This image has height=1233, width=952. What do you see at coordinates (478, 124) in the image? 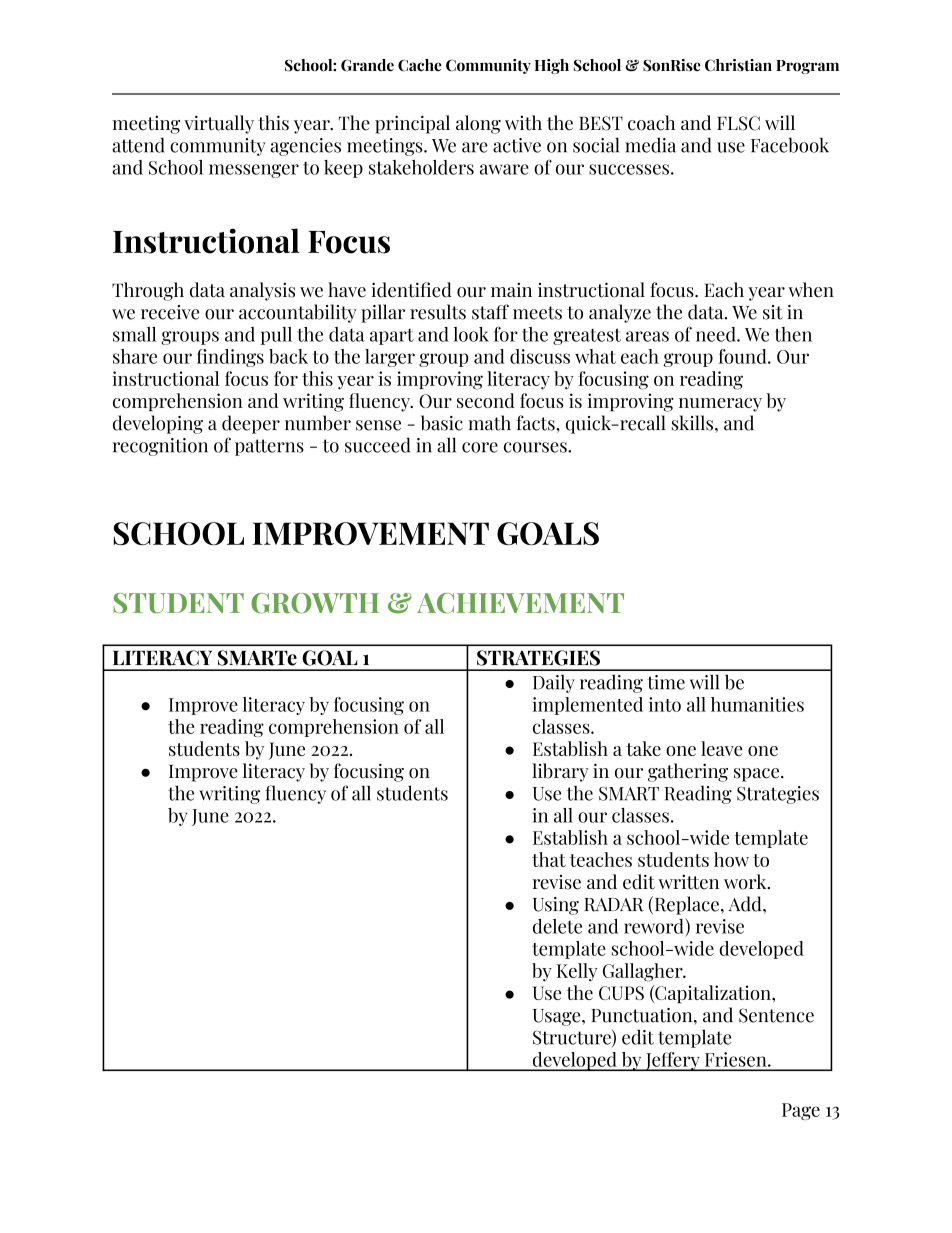
I see `along` at bounding box center [478, 124].
